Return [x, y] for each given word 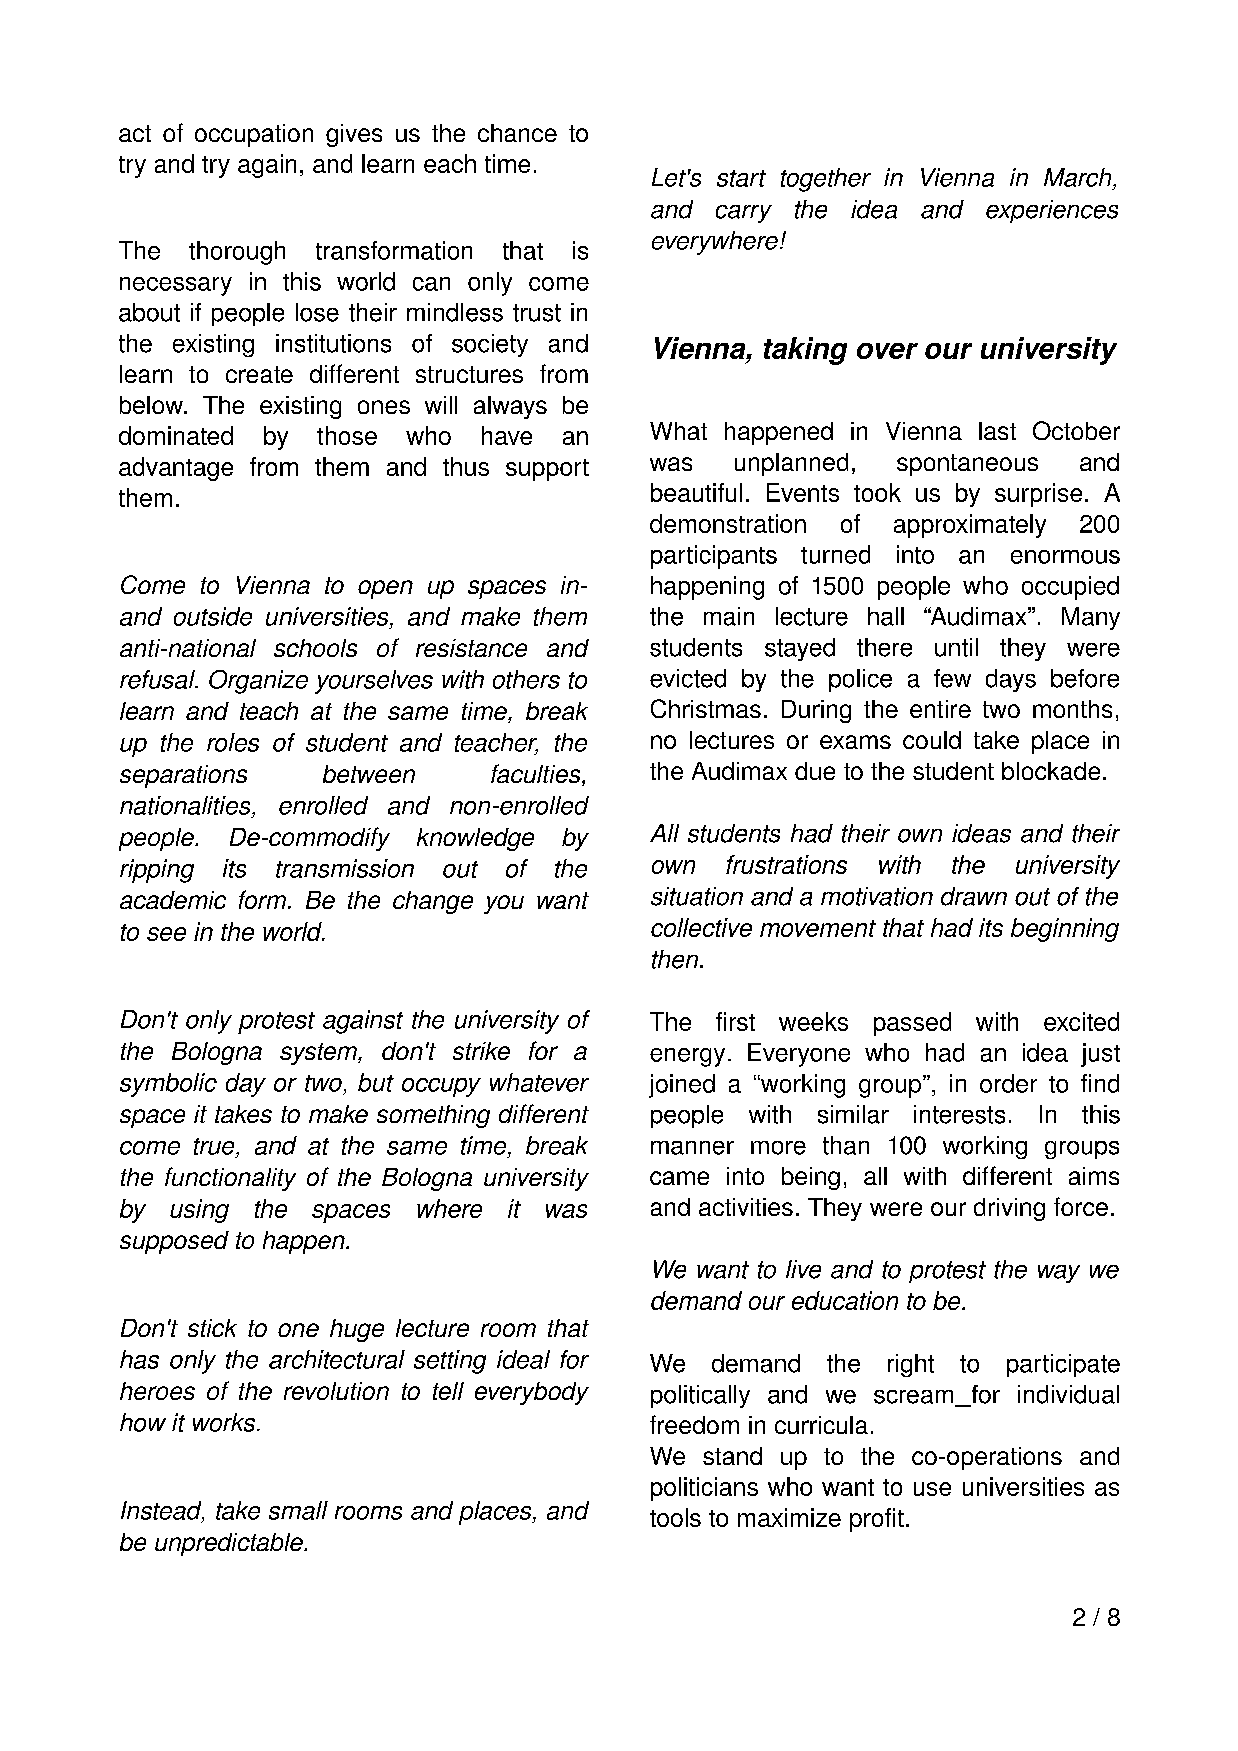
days [1011, 680]
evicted [688, 678]
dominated [176, 435]
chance [517, 133]
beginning [1065, 930]
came [679, 1178]
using [199, 1211]
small [298, 1510]
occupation [254, 135]
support [547, 470]
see [166, 934]
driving [1009, 1209]
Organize [258, 682]
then [676, 959]
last [997, 431]
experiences [1052, 211]
